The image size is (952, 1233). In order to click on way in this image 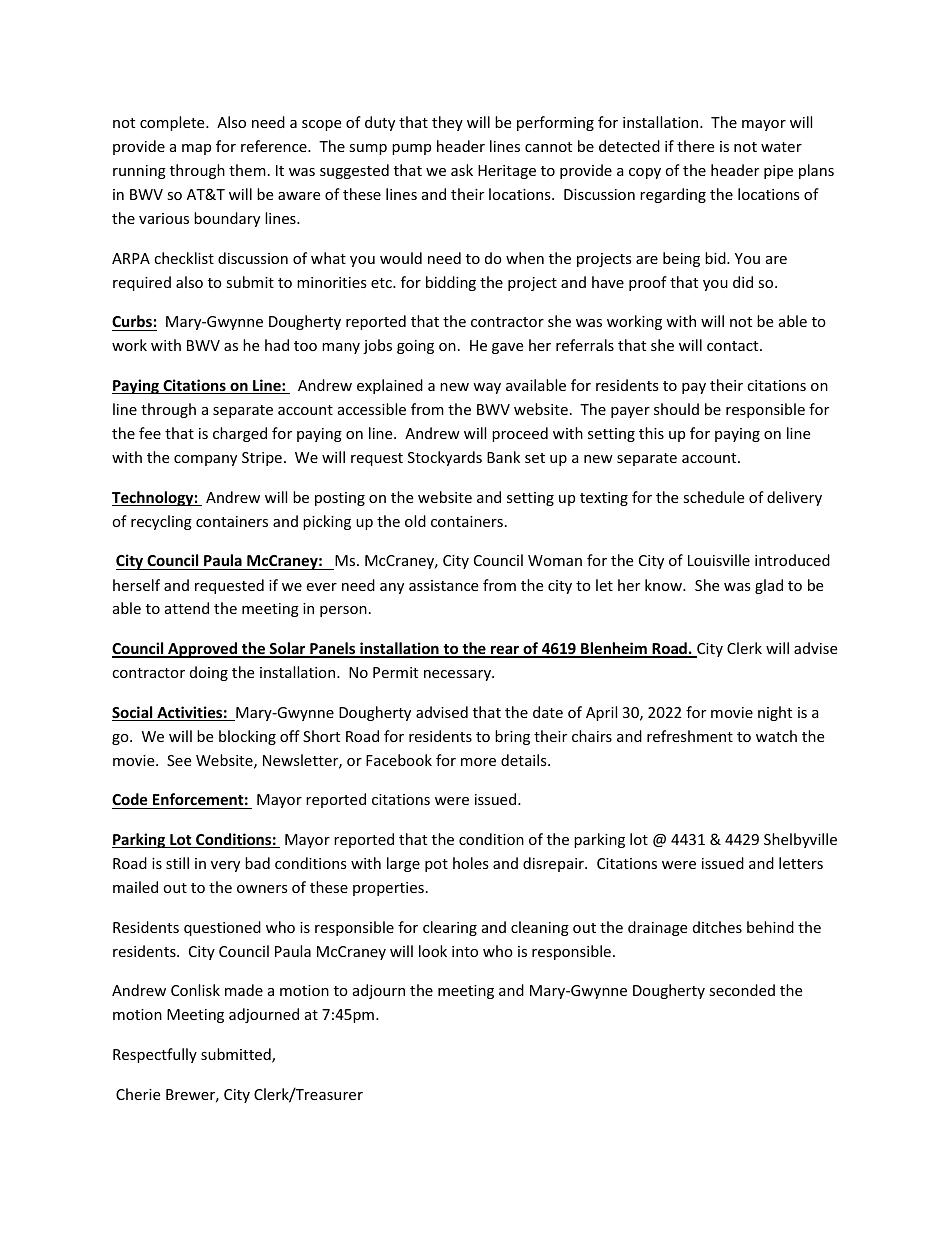, I will do `click(487, 388)`.
